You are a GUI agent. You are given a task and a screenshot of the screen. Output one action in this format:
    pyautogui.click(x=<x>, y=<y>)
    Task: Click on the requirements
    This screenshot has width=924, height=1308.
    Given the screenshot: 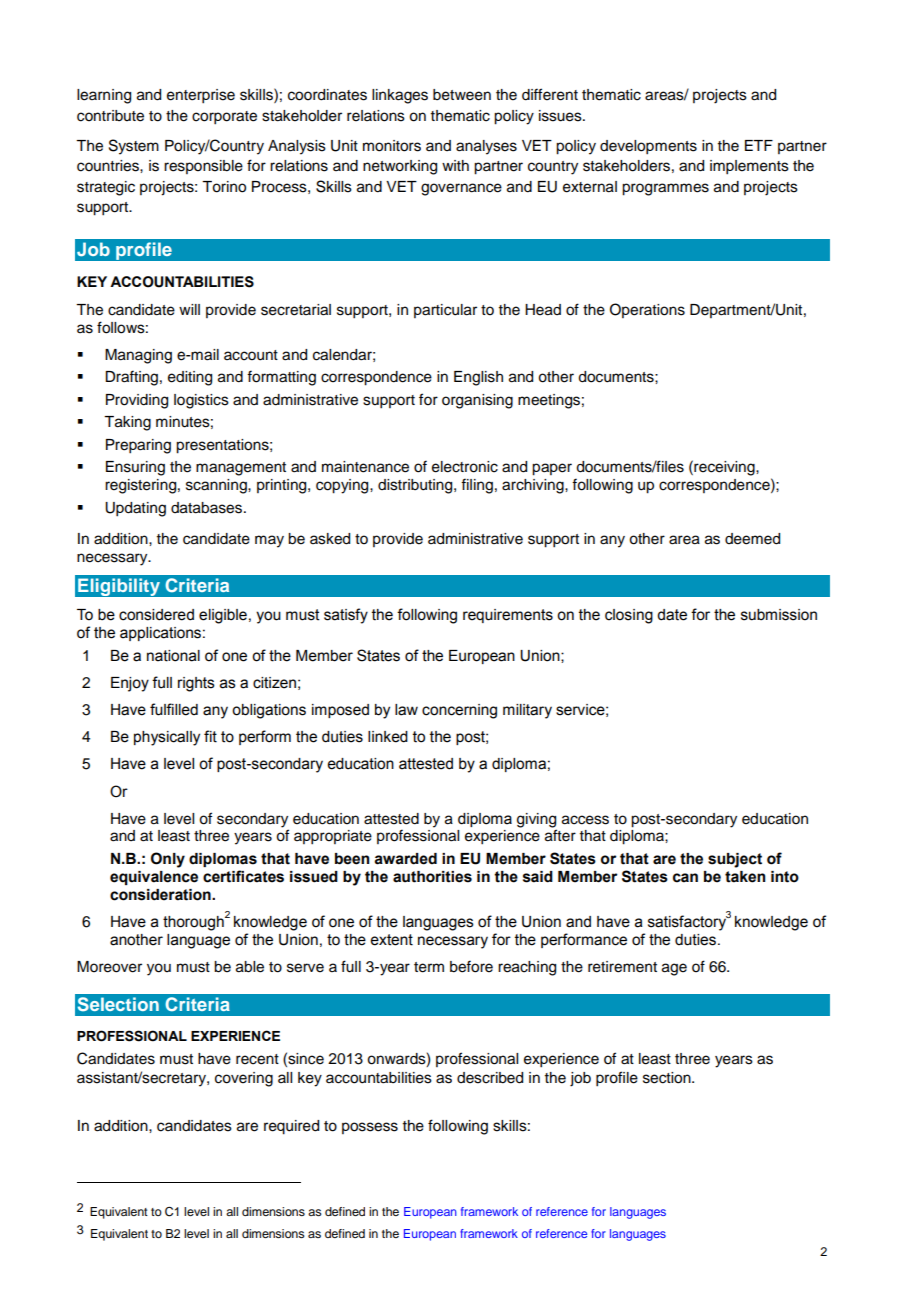 What is the action you would take?
    pyautogui.click(x=508, y=616)
